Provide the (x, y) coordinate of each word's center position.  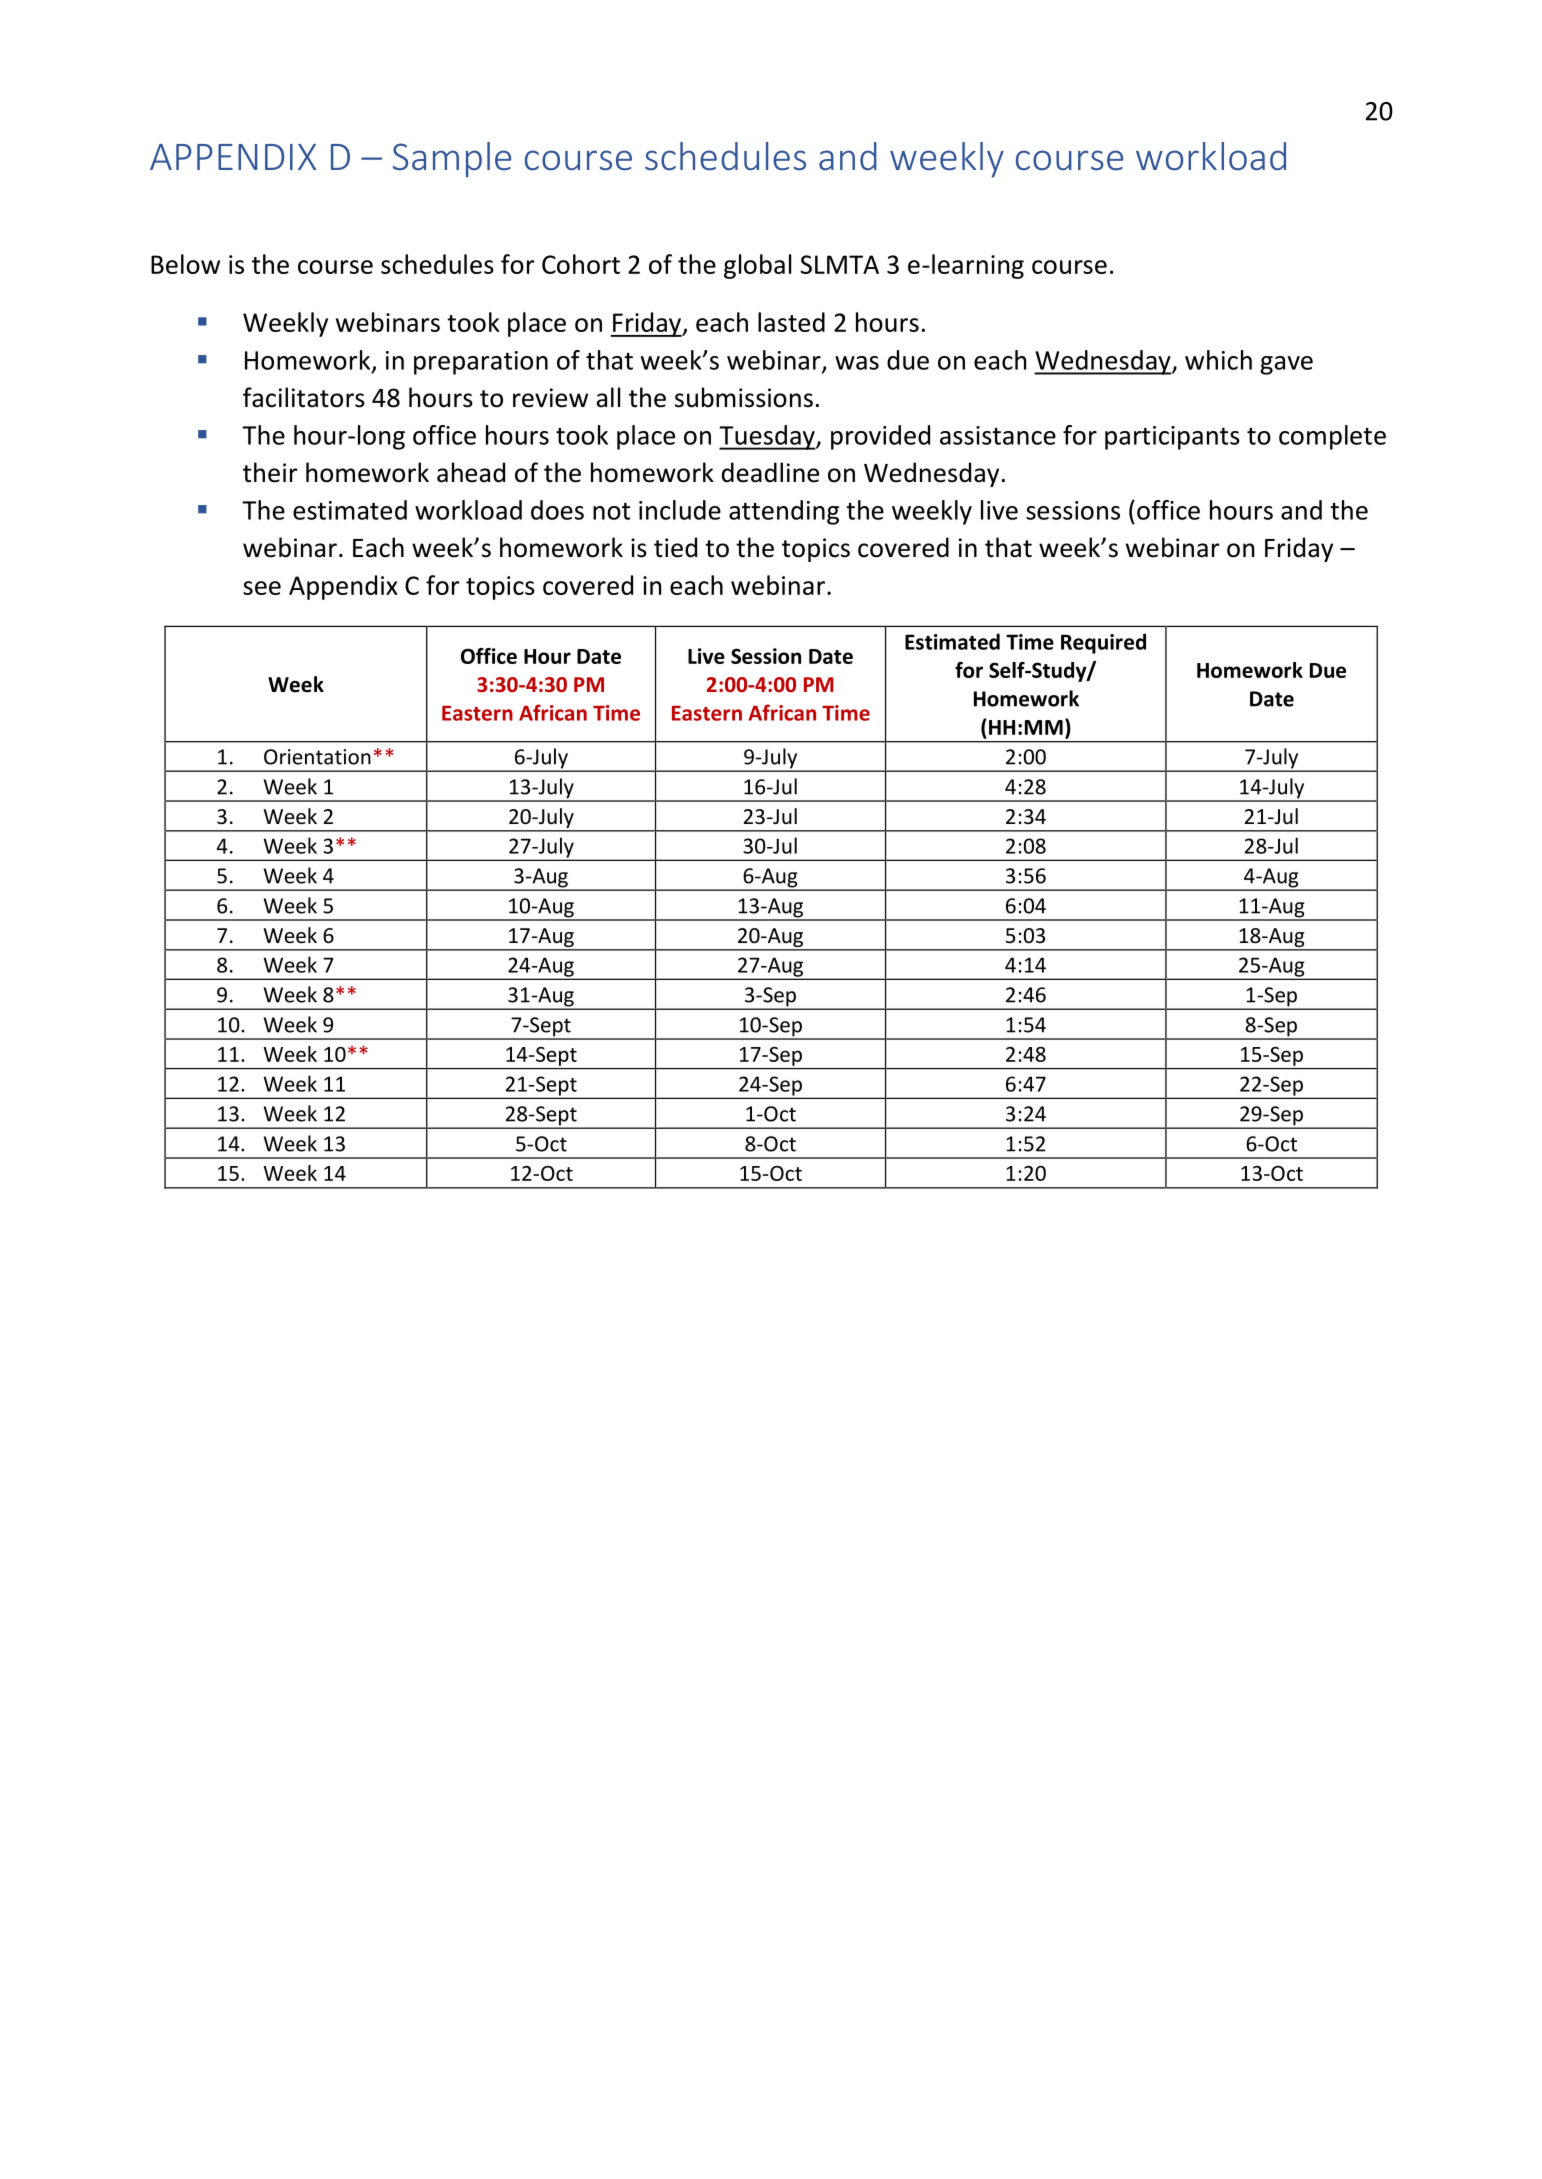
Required (1103, 643)
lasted (791, 322)
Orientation (317, 757)
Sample (452, 160)
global (757, 266)
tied (675, 547)
